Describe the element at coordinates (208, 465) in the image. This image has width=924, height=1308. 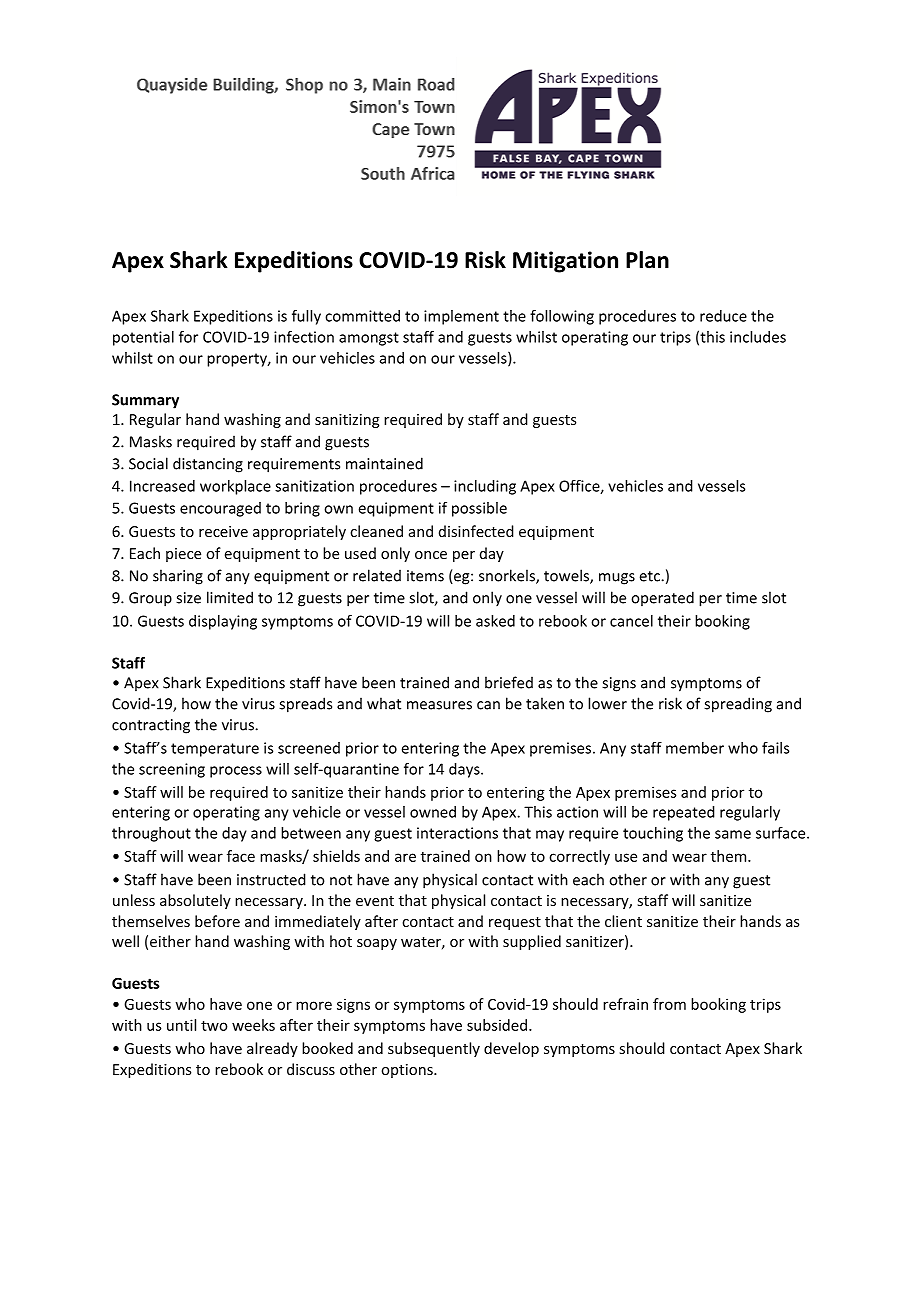
I see `distancing` at that location.
